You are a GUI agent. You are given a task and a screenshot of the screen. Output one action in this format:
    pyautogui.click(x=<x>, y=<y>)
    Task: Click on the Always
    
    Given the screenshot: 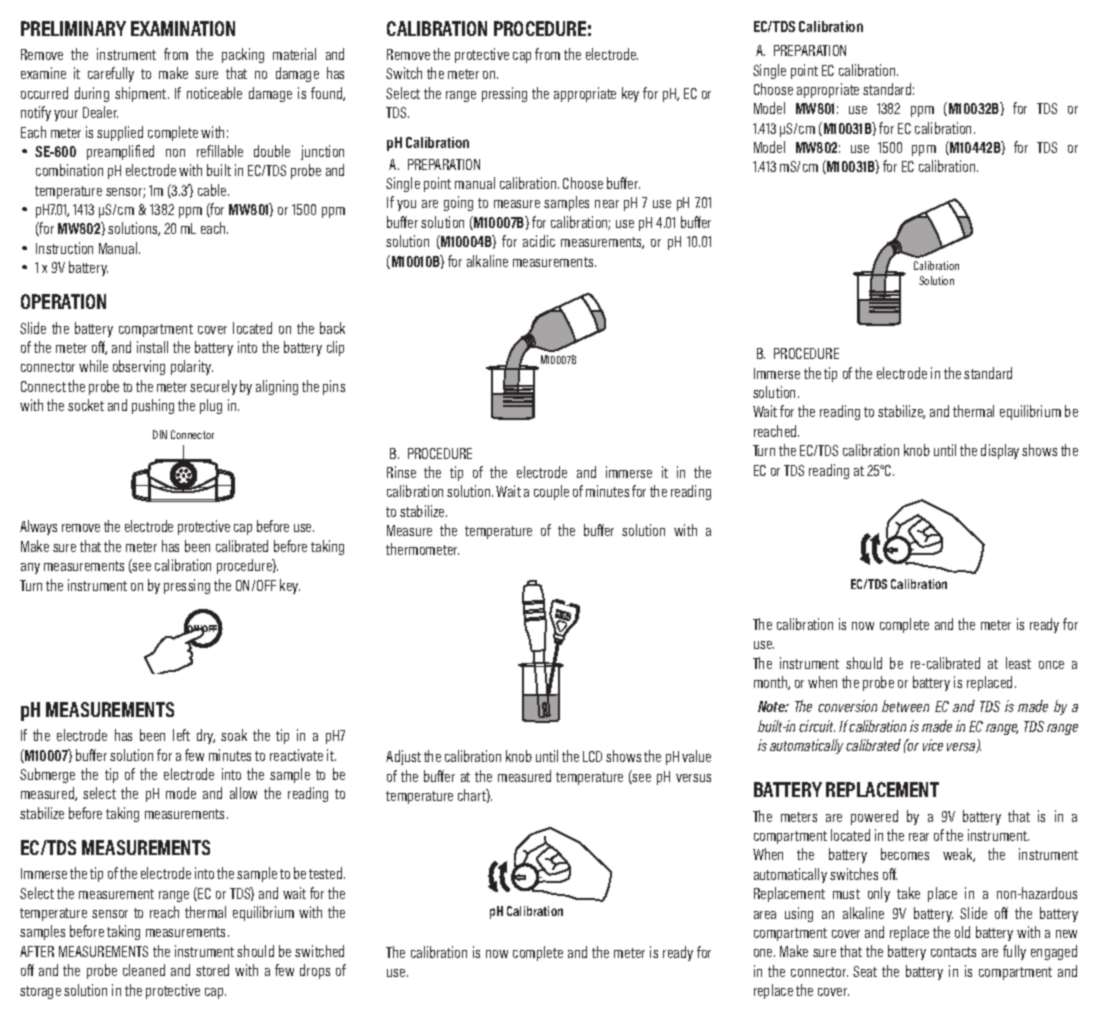 What is the action you would take?
    pyautogui.click(x=38, y=527)
